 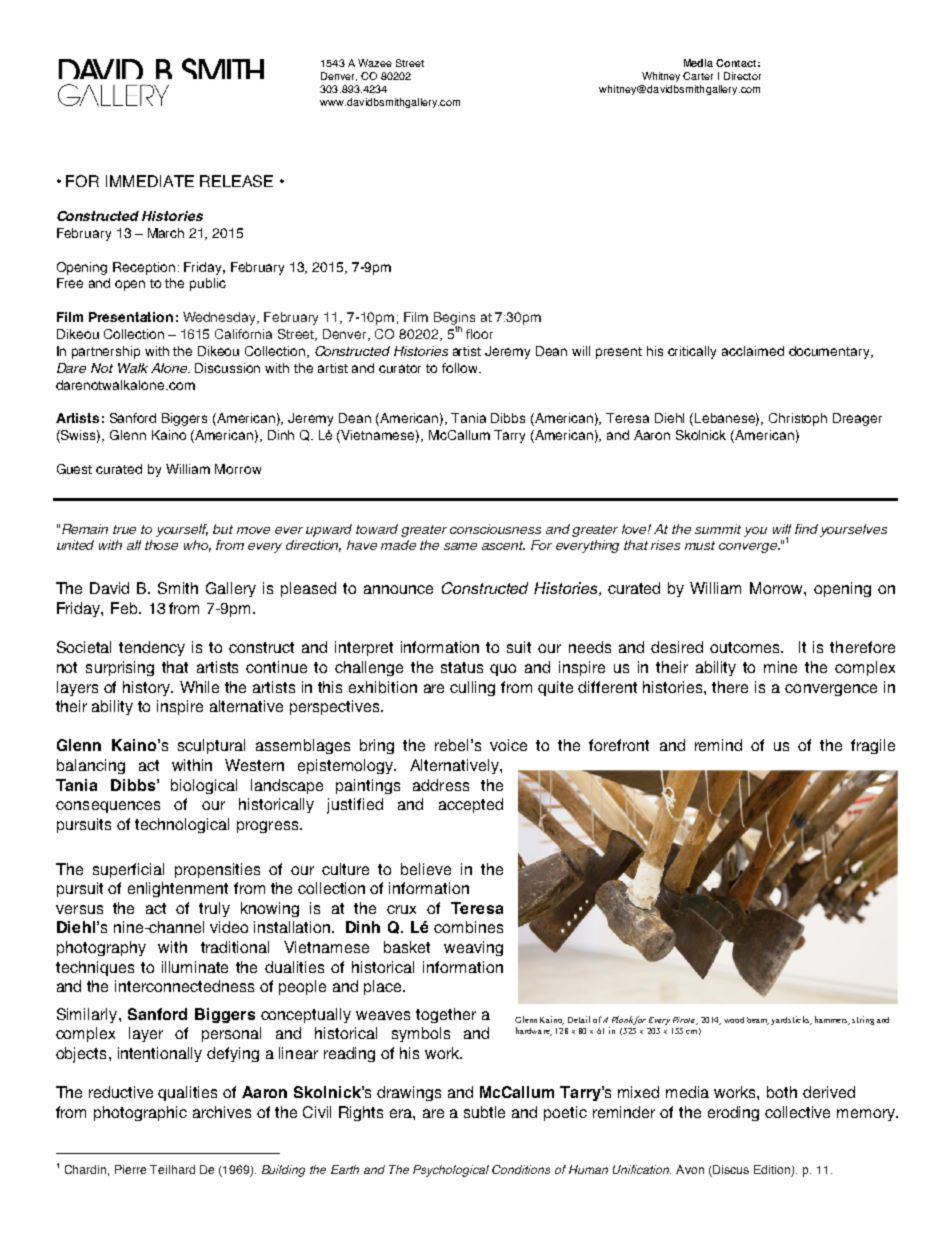 I want to click on subtle, so click(x=484, y=1112).
